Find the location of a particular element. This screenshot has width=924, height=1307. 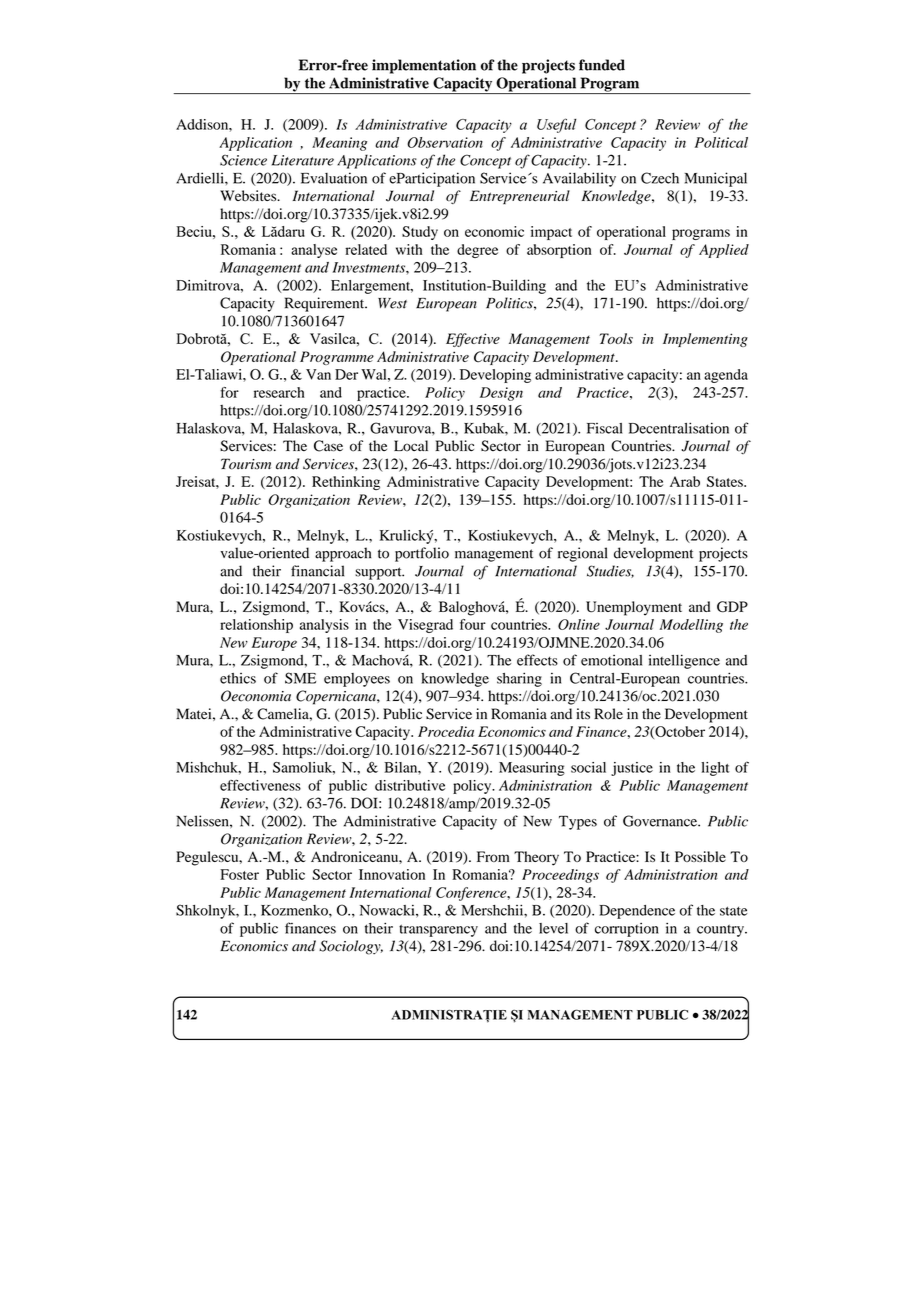

Political is located at coordinates (721, 142).
